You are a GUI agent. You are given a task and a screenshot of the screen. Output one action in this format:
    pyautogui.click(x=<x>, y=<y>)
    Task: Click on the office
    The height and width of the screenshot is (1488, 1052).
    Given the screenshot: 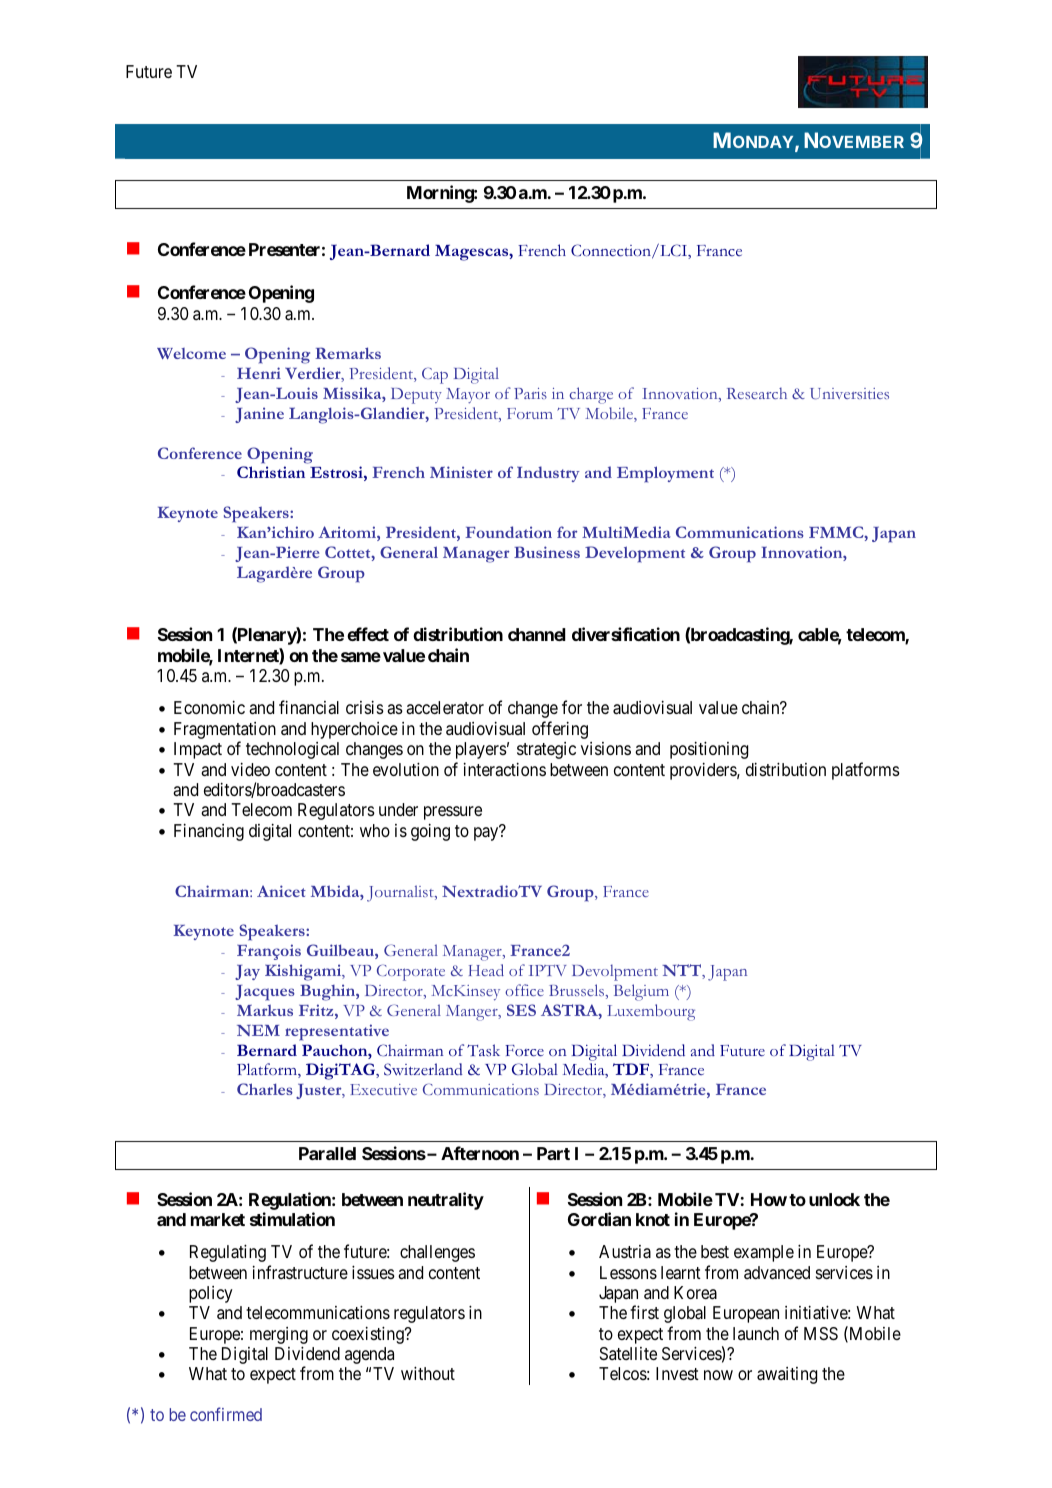 What is the action you would take?
    pyautogui.click(x=524, y=990)
